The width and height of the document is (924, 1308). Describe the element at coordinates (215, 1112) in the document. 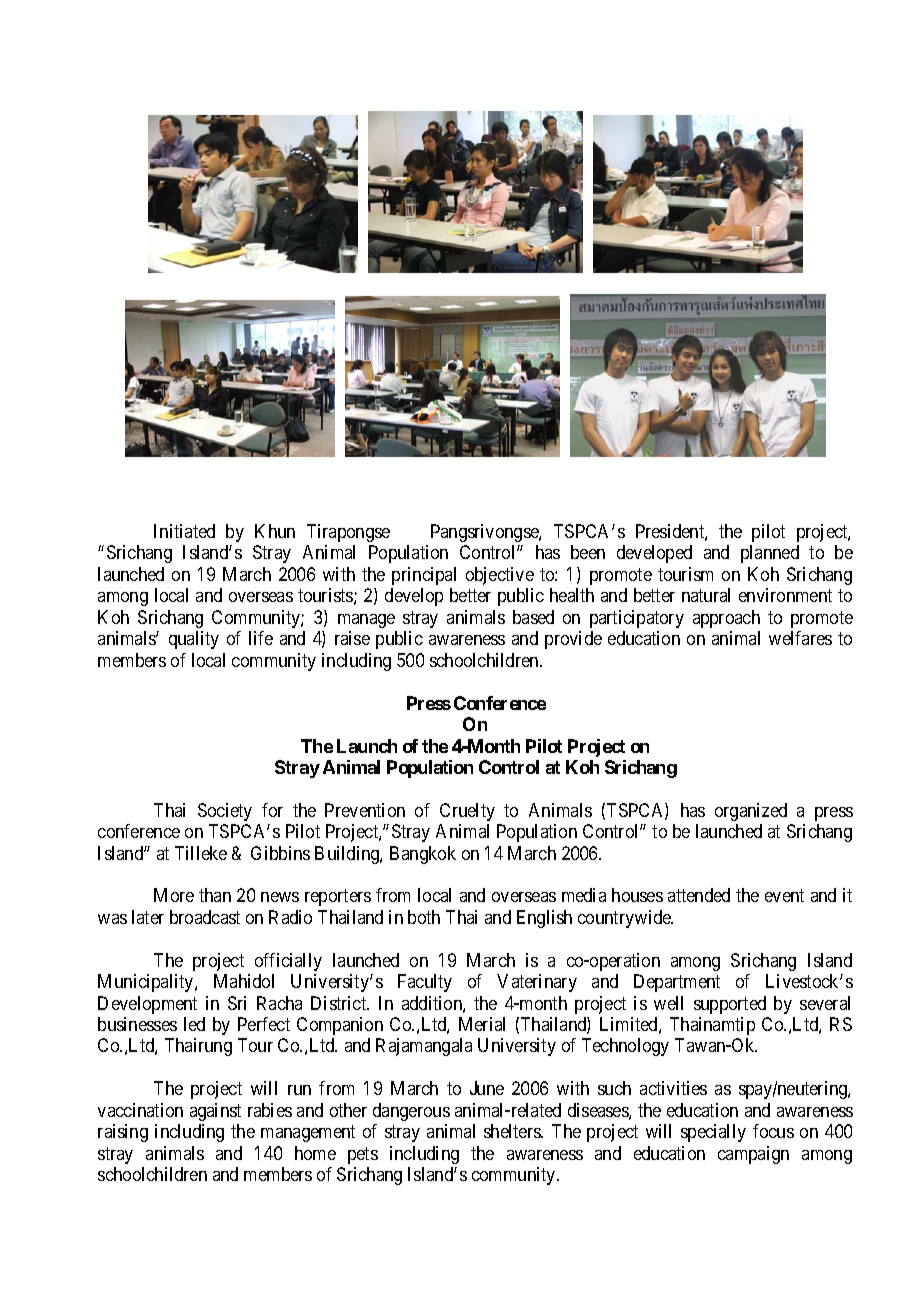

I see `against` at that location.
